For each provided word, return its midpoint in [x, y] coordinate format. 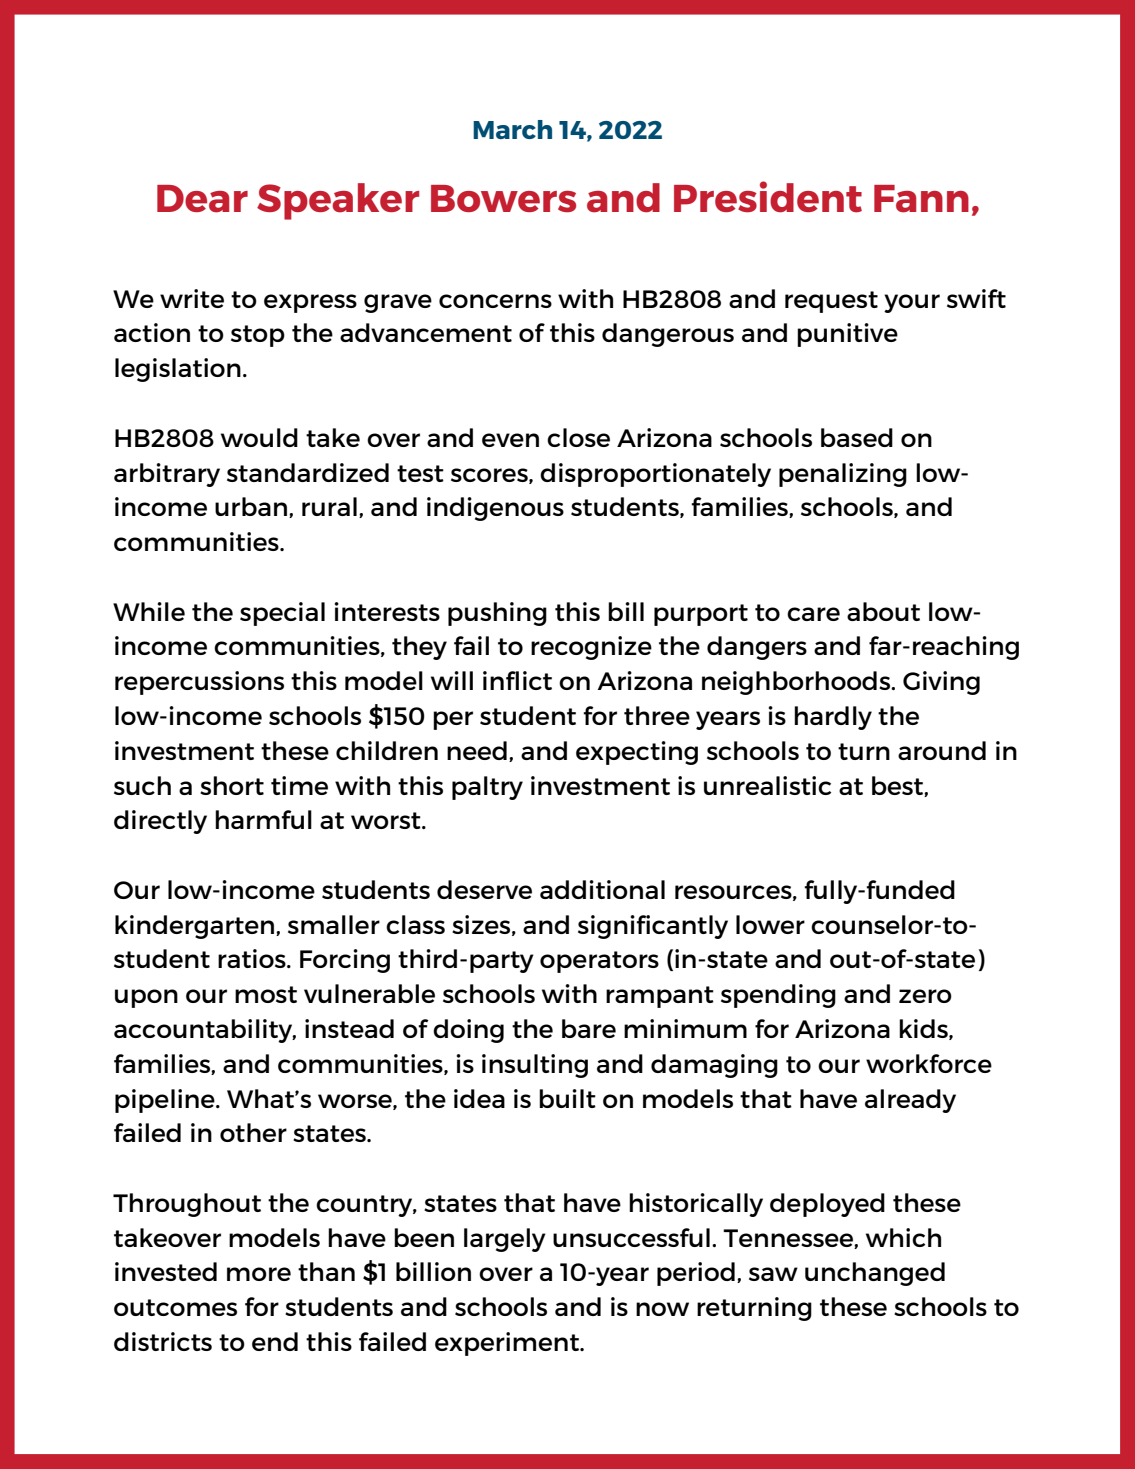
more [259, 1274]
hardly [833, 718]
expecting [637, 753]
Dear [202, 199]
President [768, 197]
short [232, 785]
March [512, 129]
